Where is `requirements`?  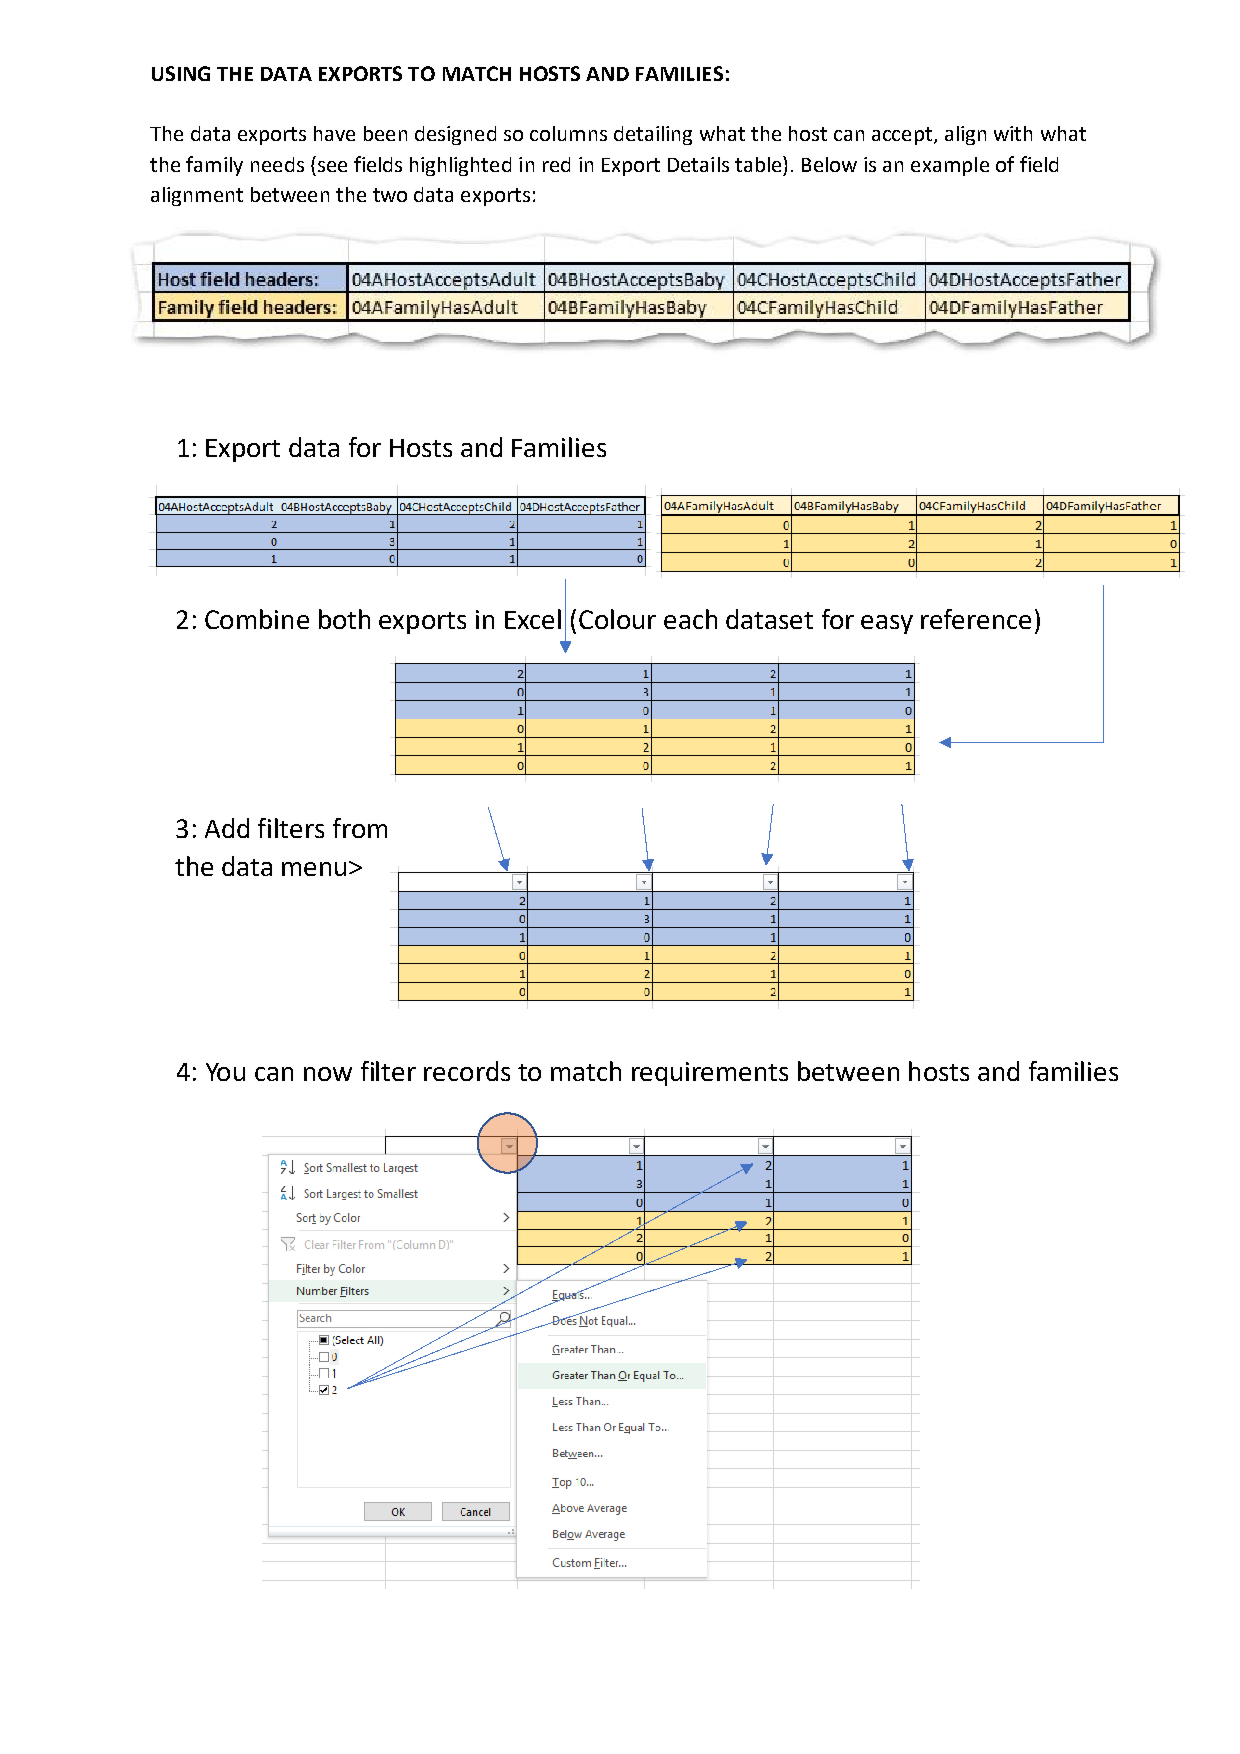 requirements is located at coordinates (710, 1074).
